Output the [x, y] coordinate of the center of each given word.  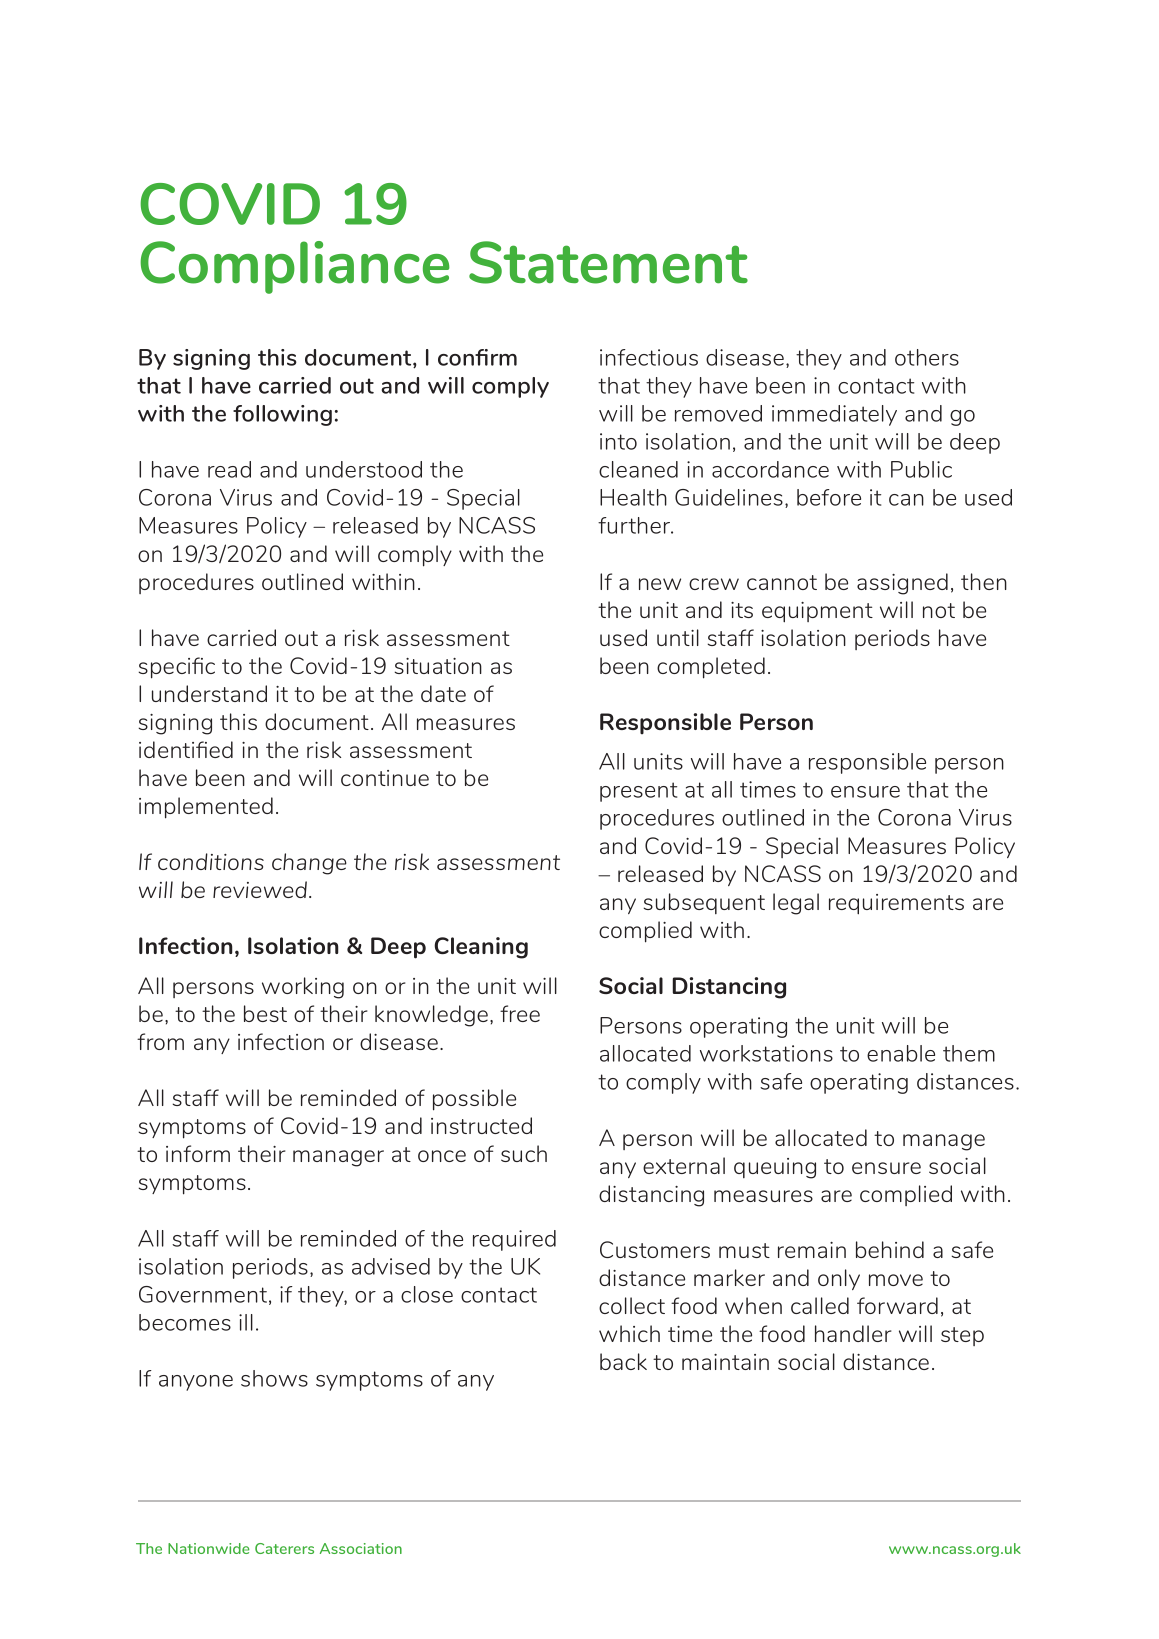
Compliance [295, 267]
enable [901, 1053]
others [927, 357]
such [524, 1153]
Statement [608, 262]
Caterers [284, 1548]
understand [209, 693]
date [443, 693]
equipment [817, 612]
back [623, 1361]
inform [198, 1153]
